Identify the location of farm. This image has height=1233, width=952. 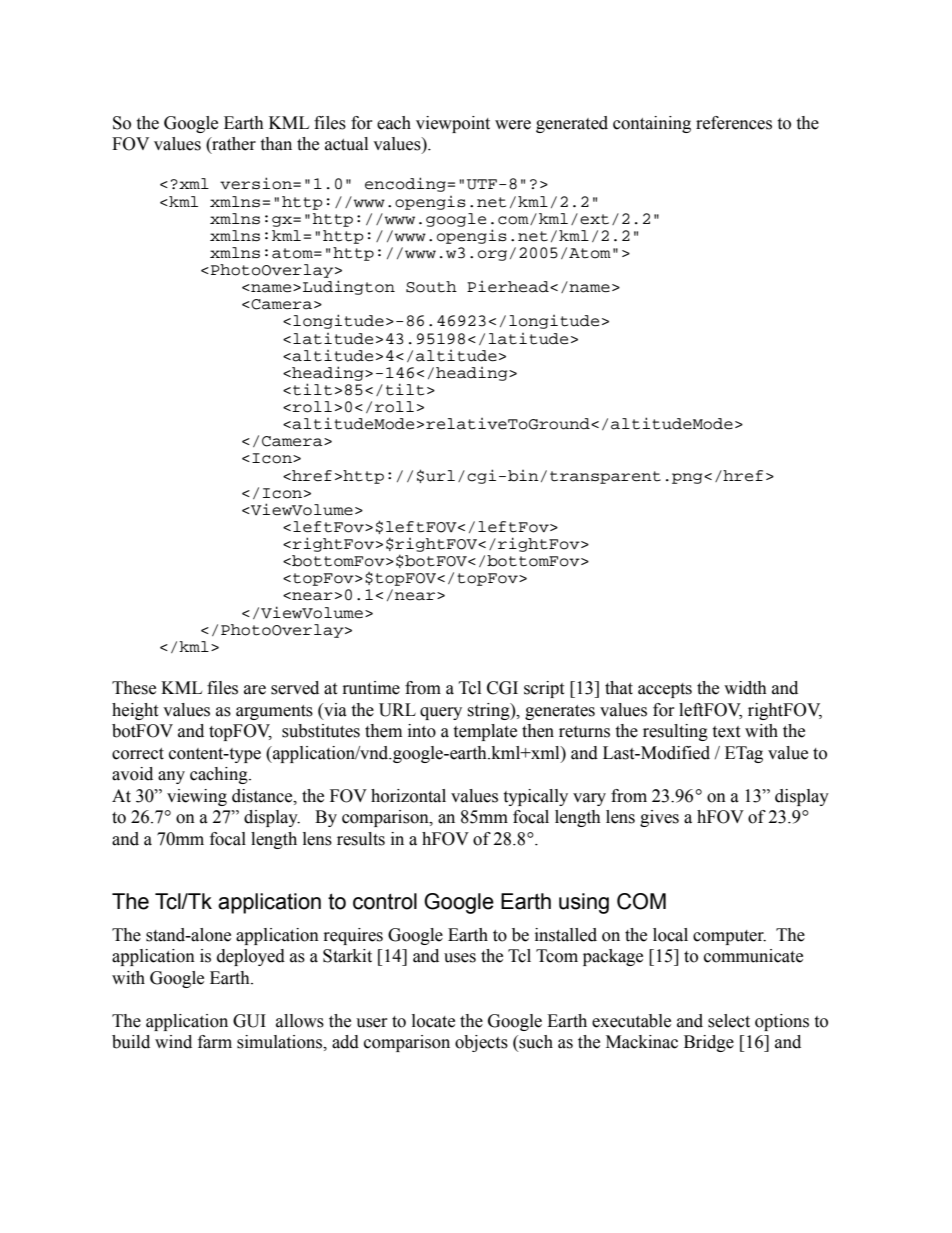
(215, 1042).
